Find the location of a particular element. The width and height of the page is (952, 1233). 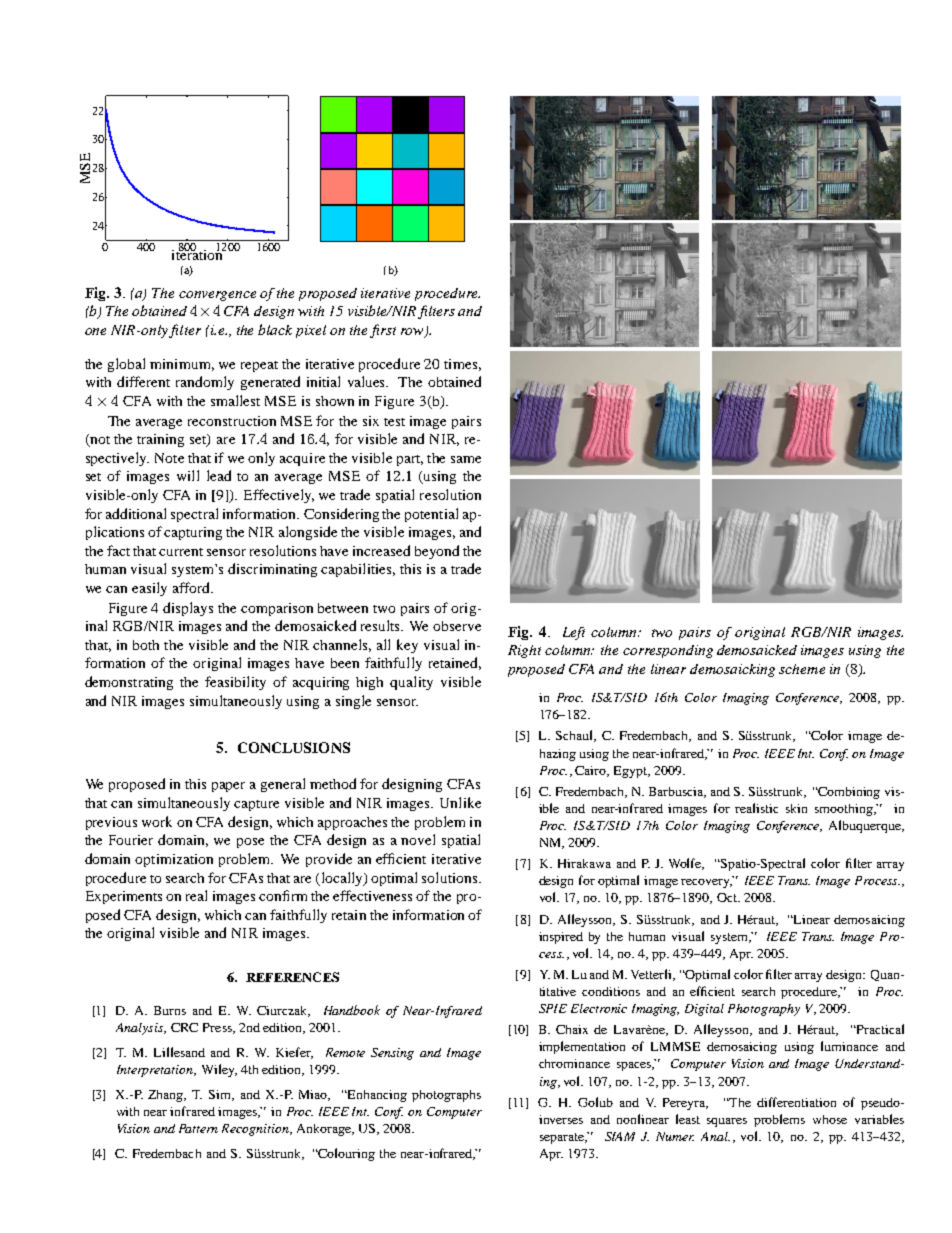

first is located at coordinates (383, 331).
